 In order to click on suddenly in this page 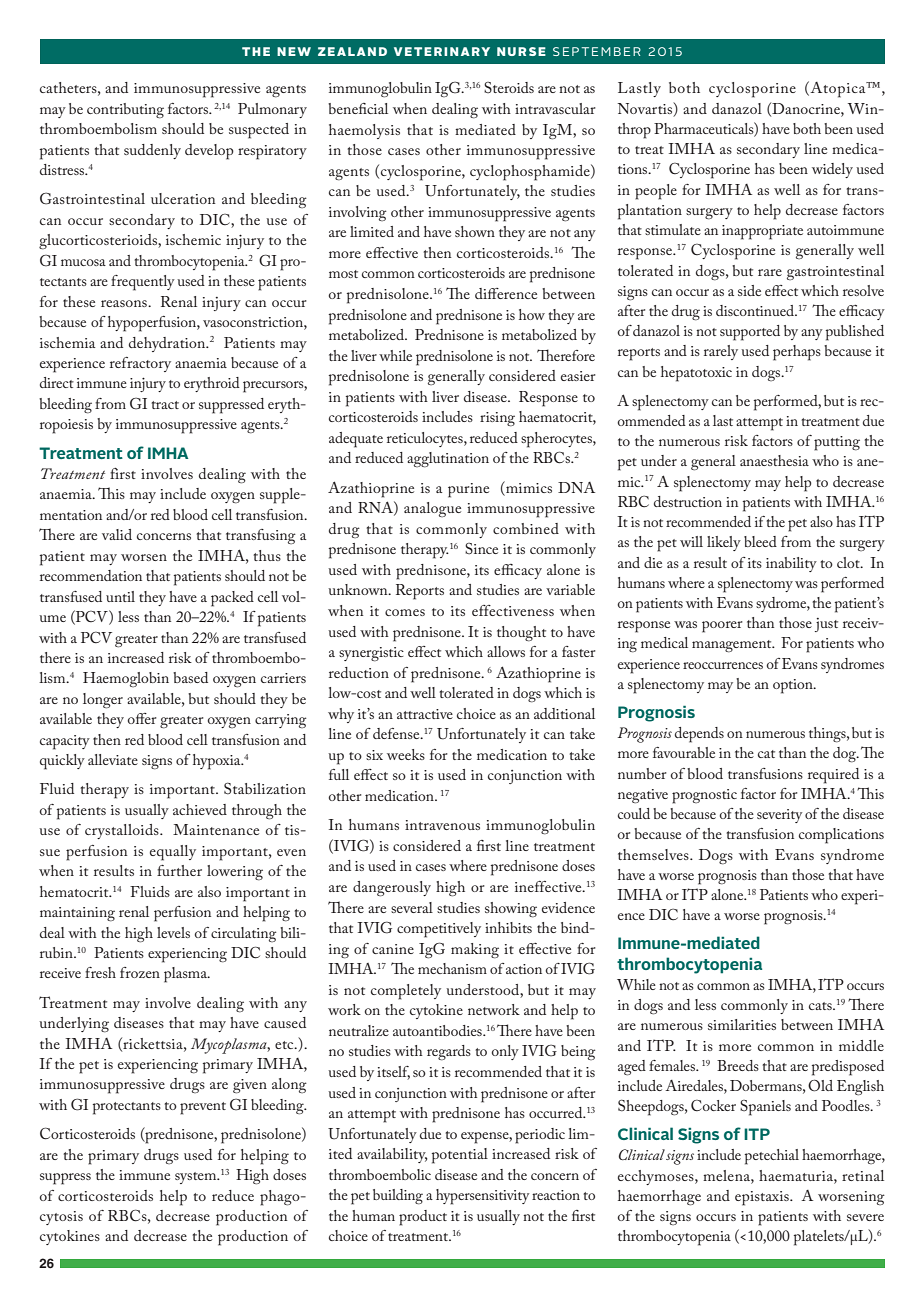, I will do `click(152, 151)`.
